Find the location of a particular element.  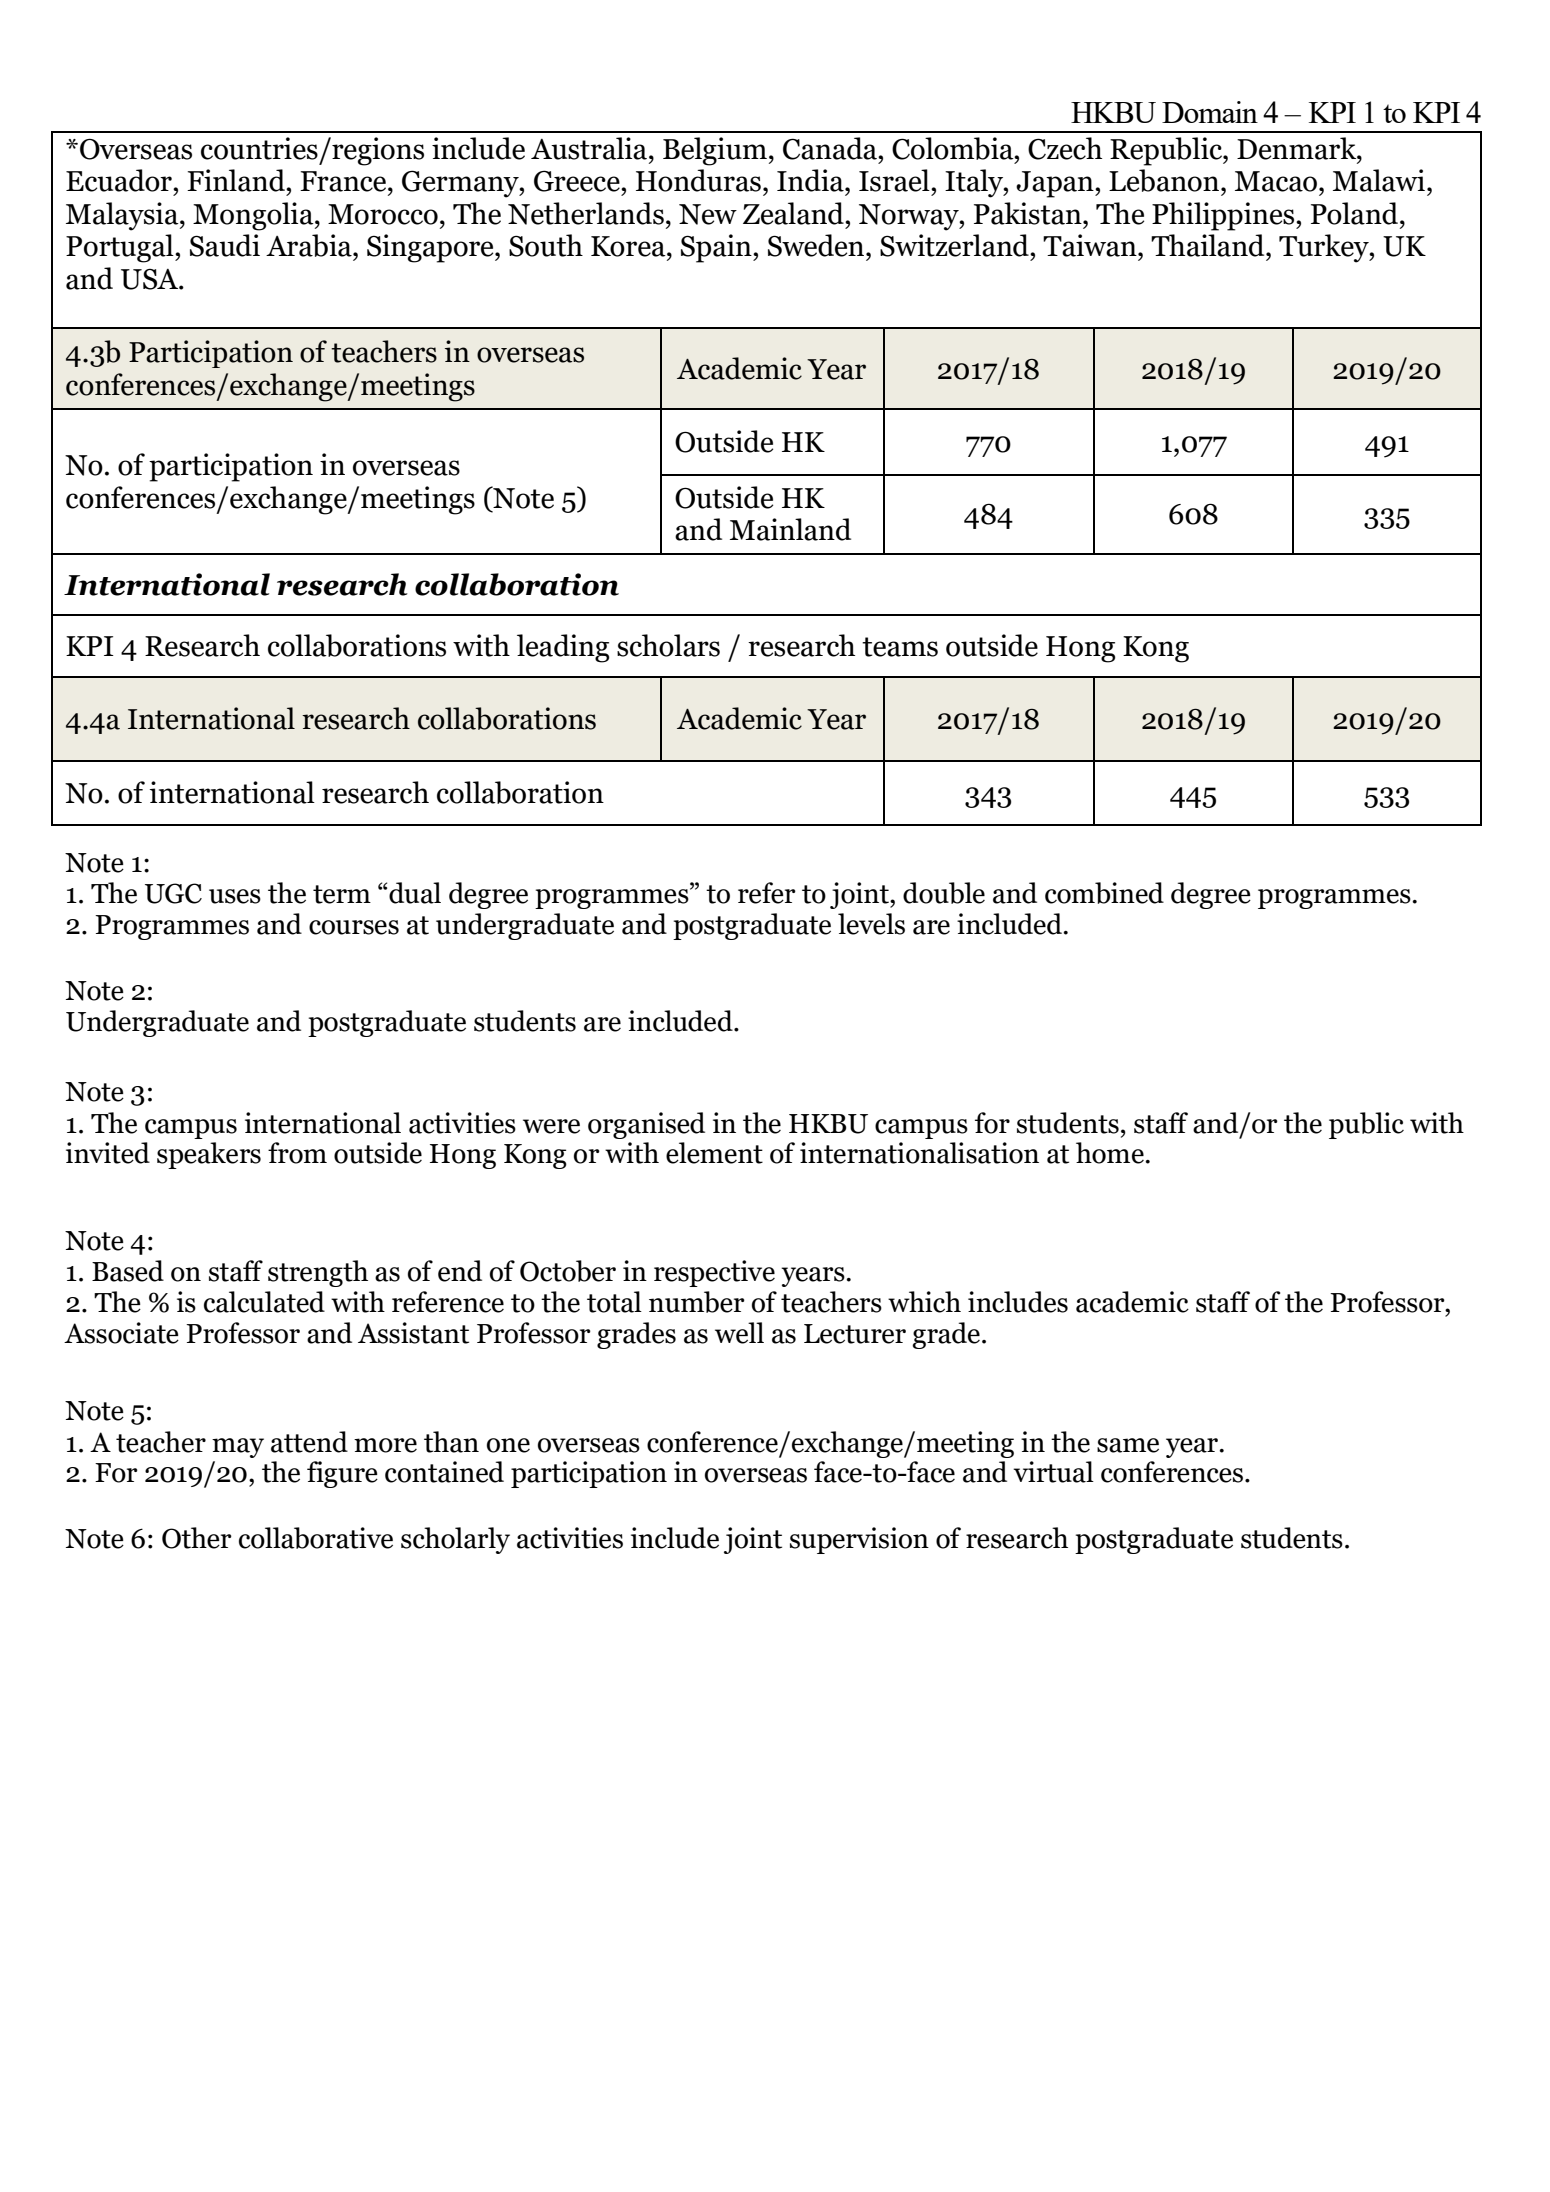

Finland is located at coordinates (237, 180).
